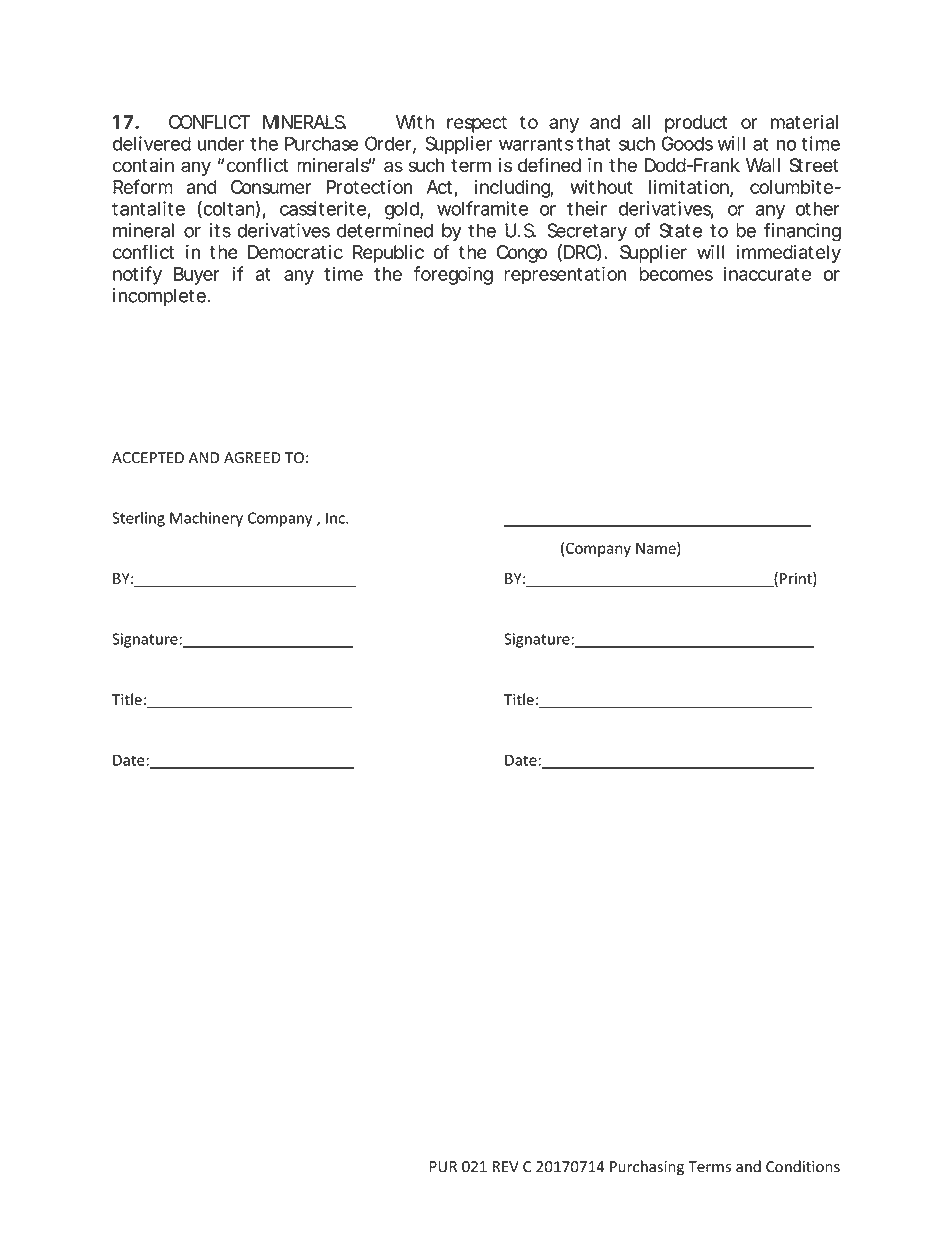 This screenshot has width=952, height=1233. What do you see at coordinates (197, 276) in the screenshot?
I see `Buyer` at bounding box center [197, 276].
